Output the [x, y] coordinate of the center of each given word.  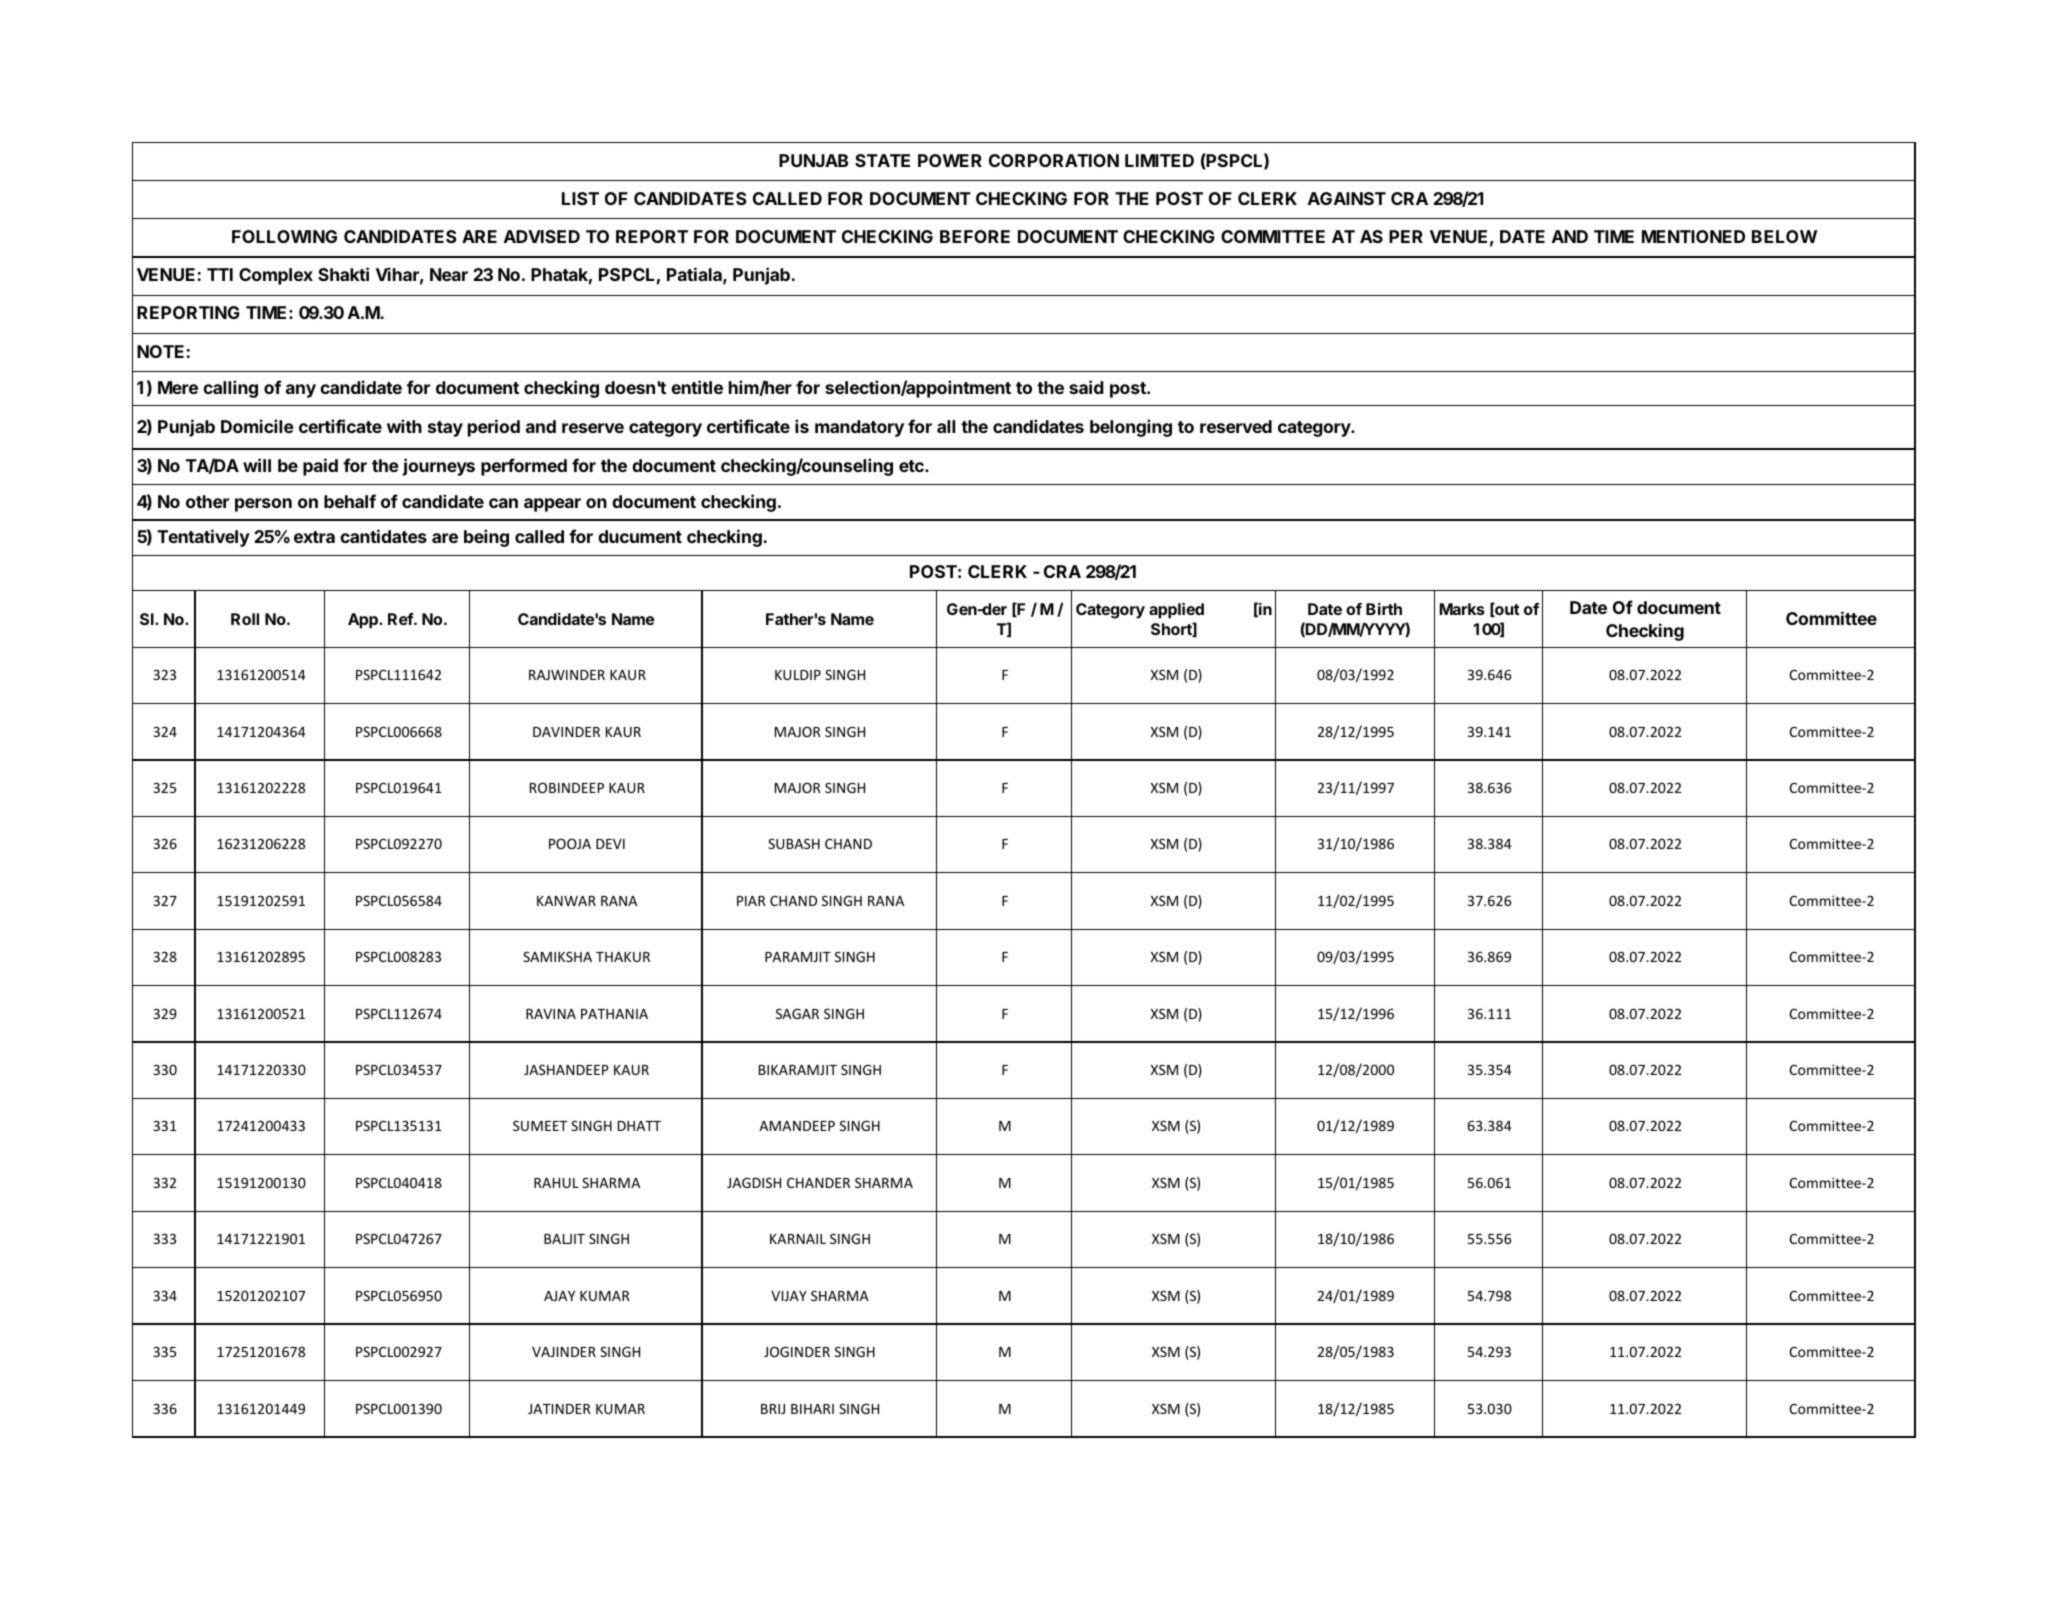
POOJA [570, 843]
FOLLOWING [284, 236]
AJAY [559, 1296]
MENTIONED [1693, 236]
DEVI [610, 844]
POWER [950, 160]
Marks [1462, 609]
